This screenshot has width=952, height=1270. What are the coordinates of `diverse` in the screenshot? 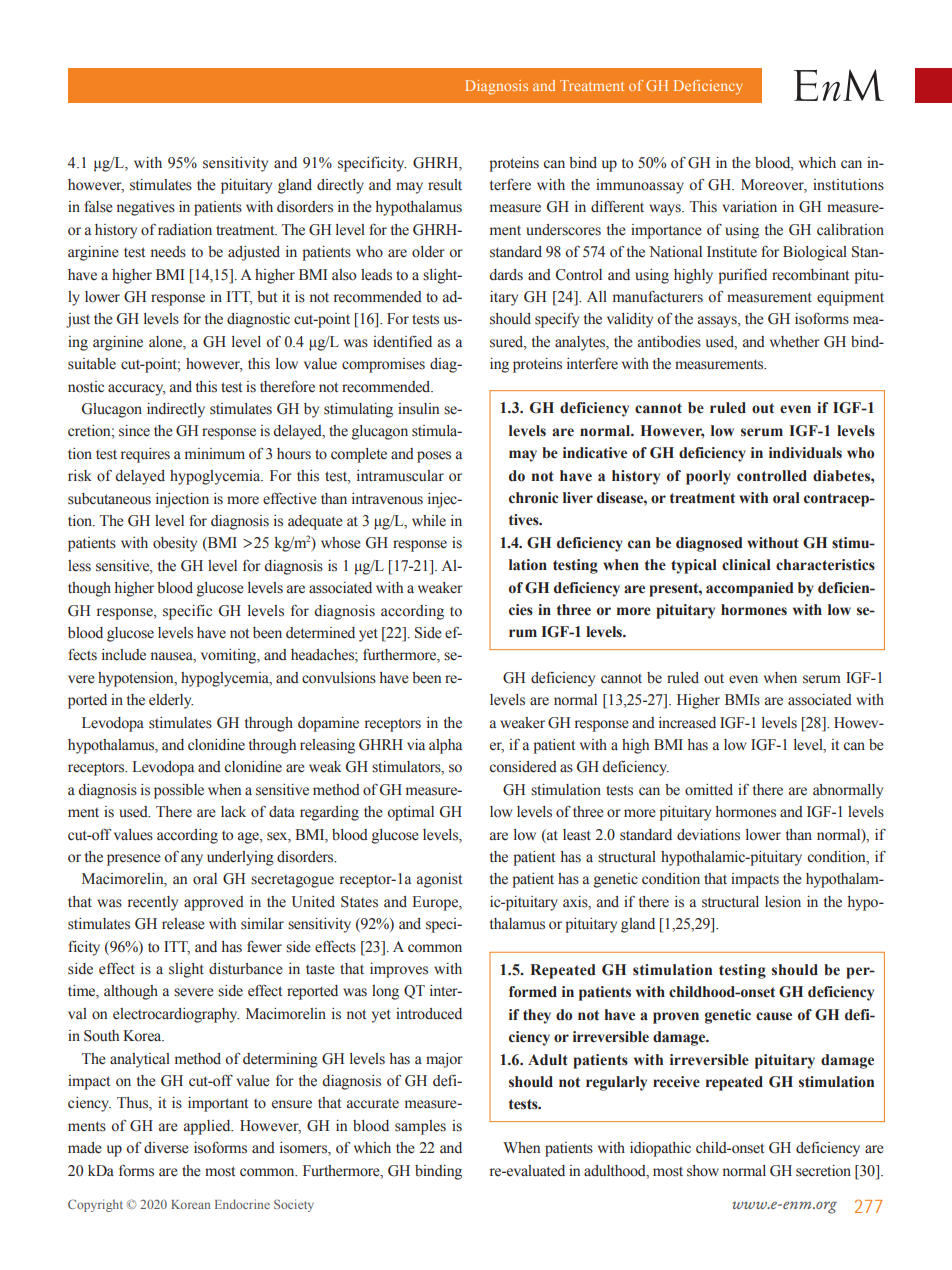 It's located at (166, 1148).
